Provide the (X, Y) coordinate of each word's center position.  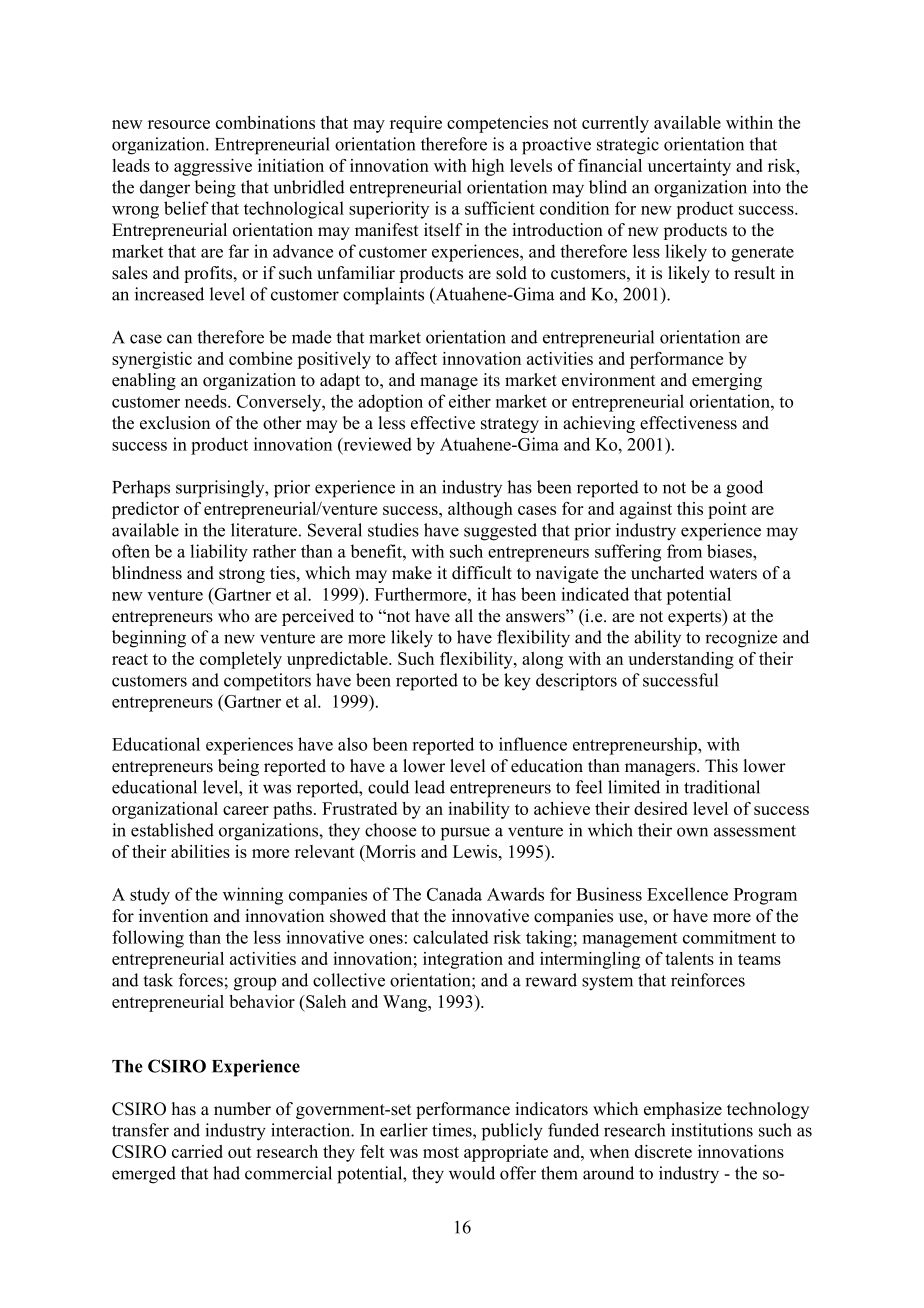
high (488, 167)
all (464, 615)
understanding (681, 660)
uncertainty (689, 167)
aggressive (213, 167)
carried (197, 1151)
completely (241, 660)
